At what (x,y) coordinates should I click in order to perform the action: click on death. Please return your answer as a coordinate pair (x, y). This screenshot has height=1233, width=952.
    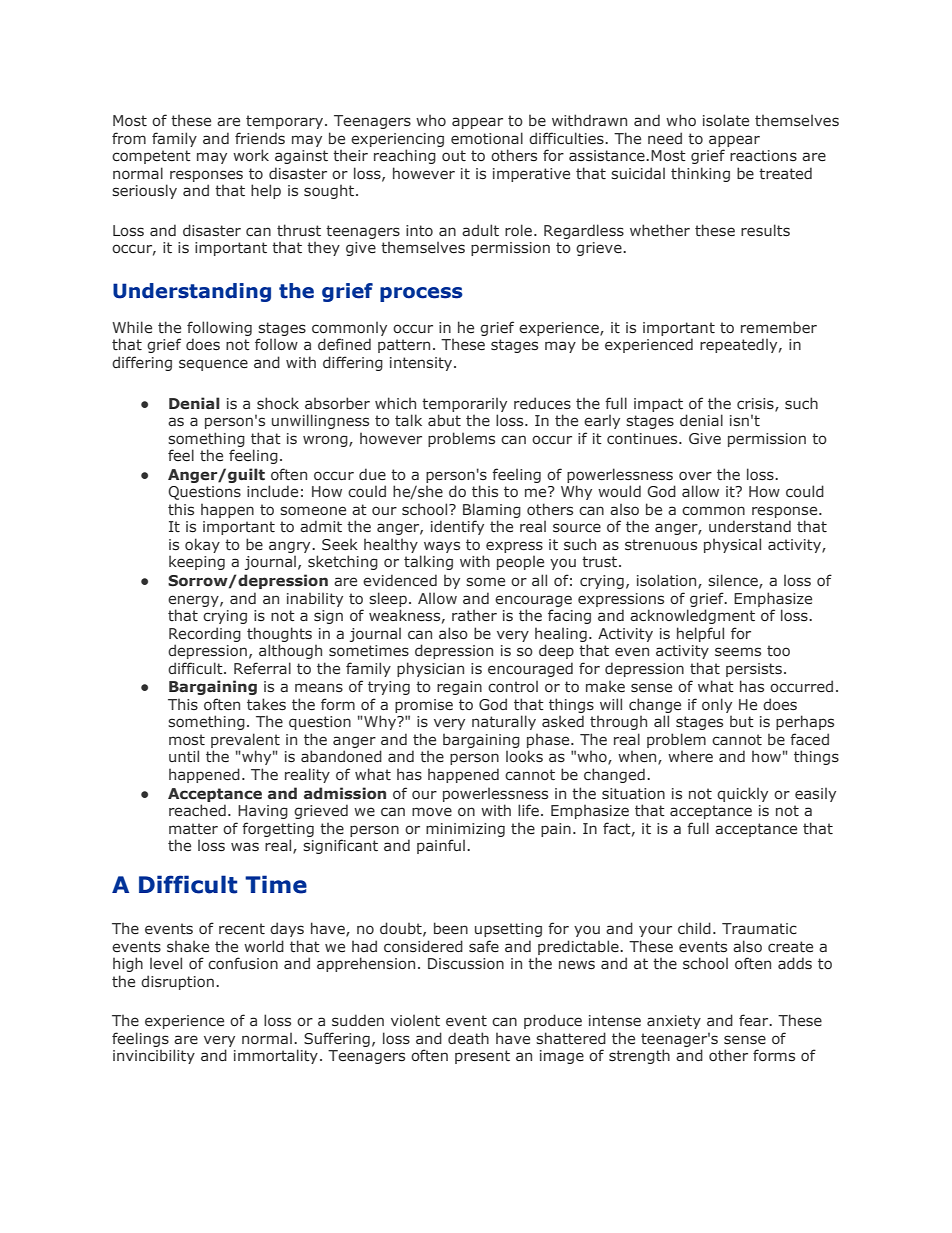
    Looking at the image, I should click on (468, 1038).
